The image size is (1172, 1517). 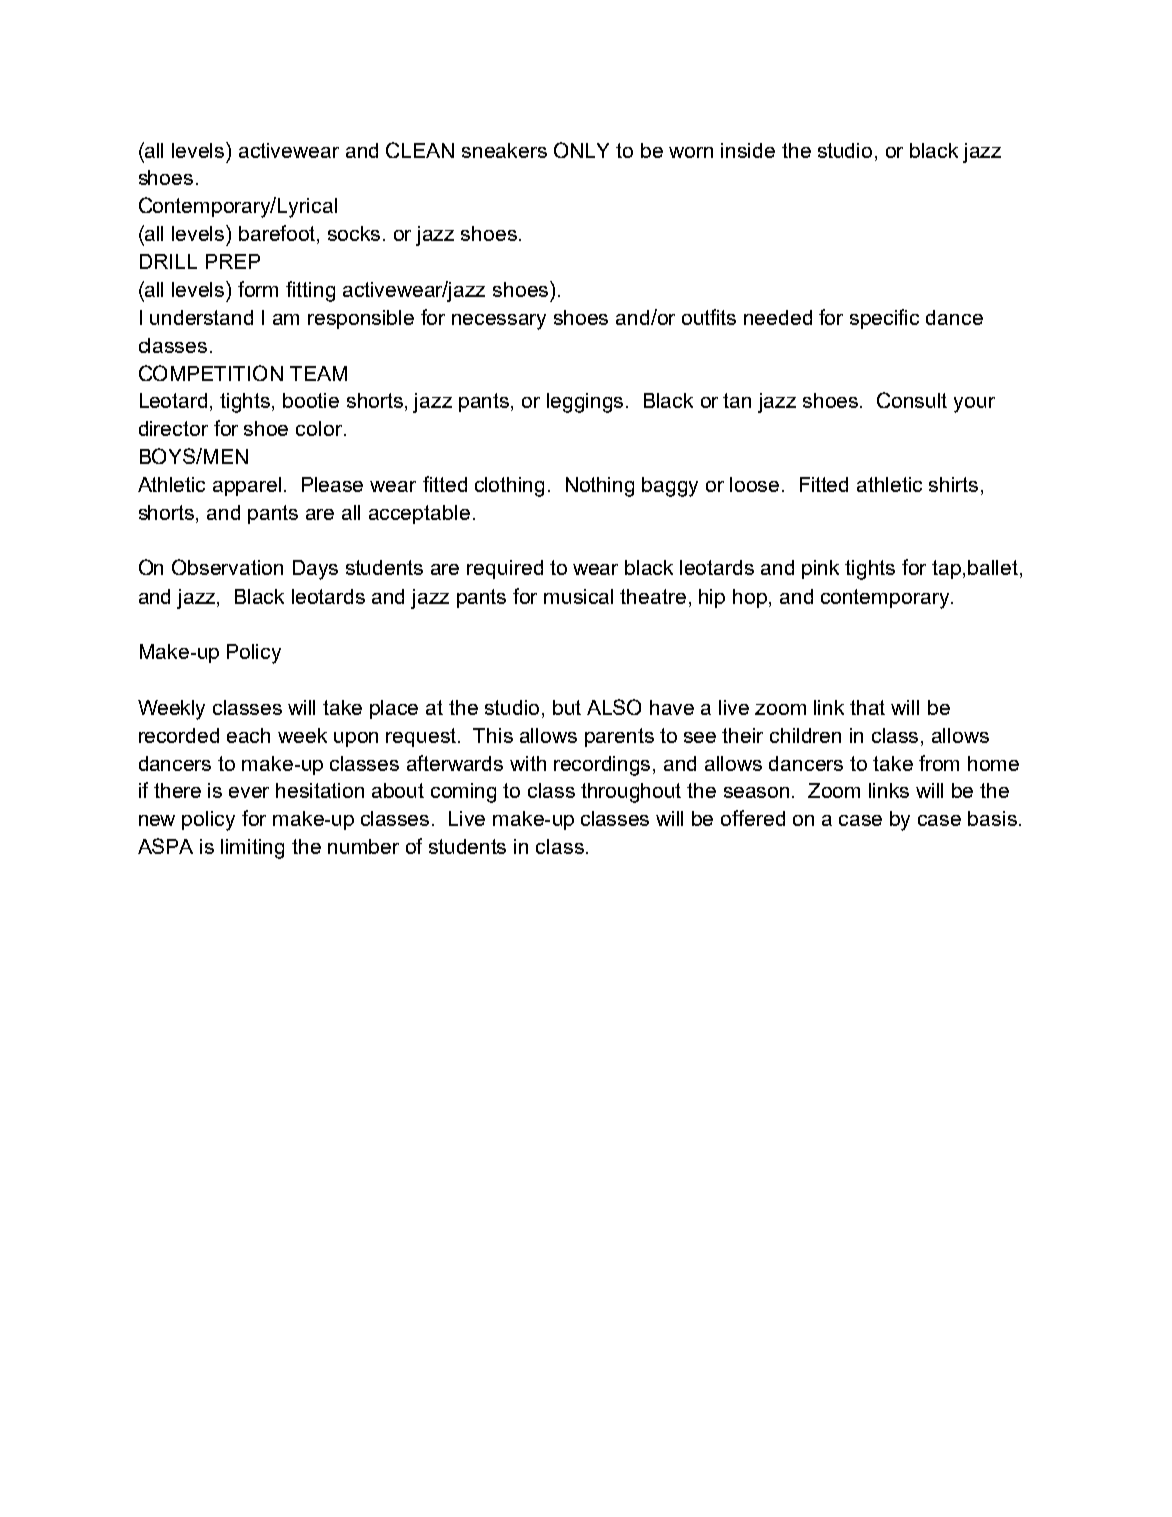 What do you see at coordinates (600, 487) in the screenshot?
I see `Nothing` at bounding box center [600, 487].
